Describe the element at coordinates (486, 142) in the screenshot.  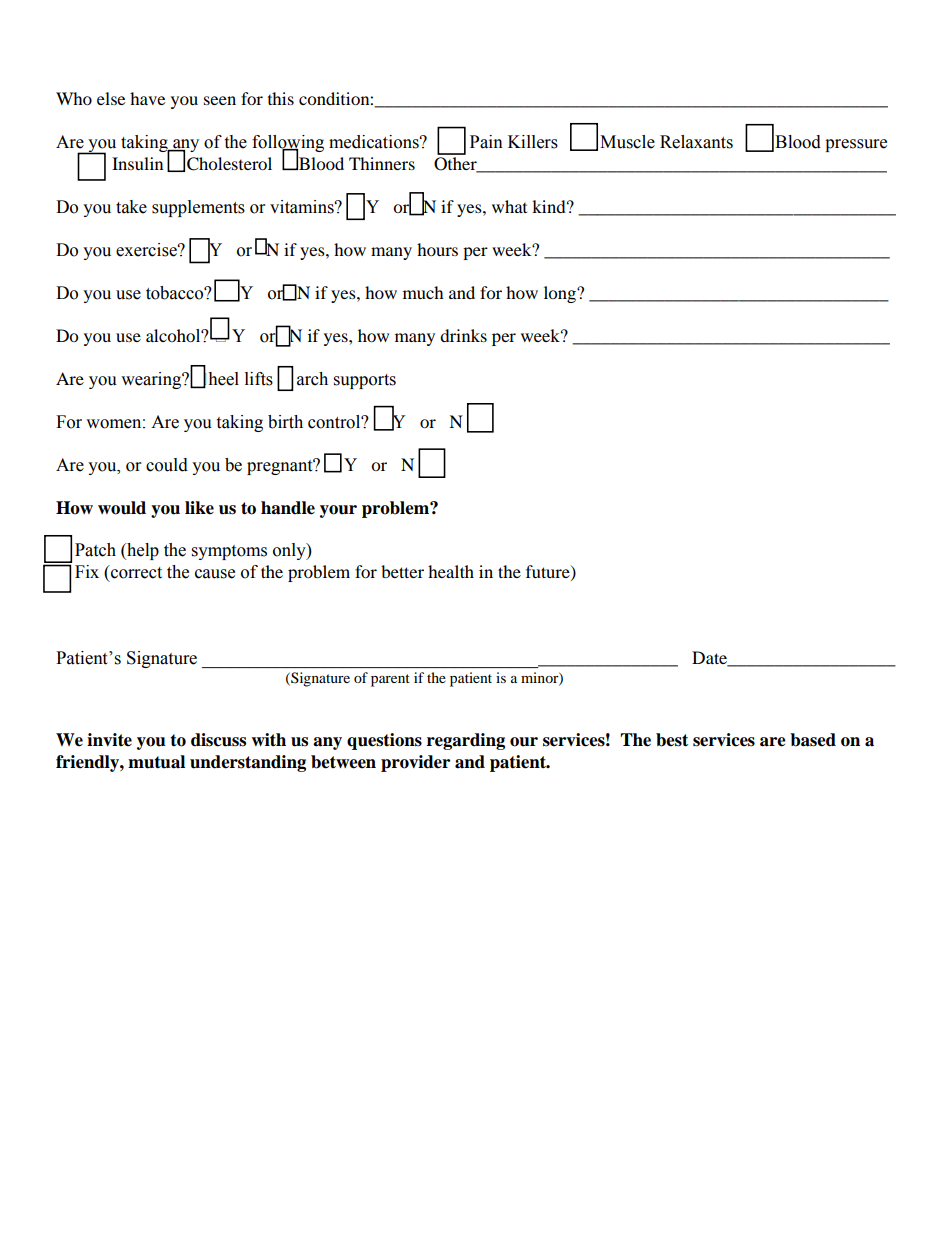
I see `Pain` at that location.
